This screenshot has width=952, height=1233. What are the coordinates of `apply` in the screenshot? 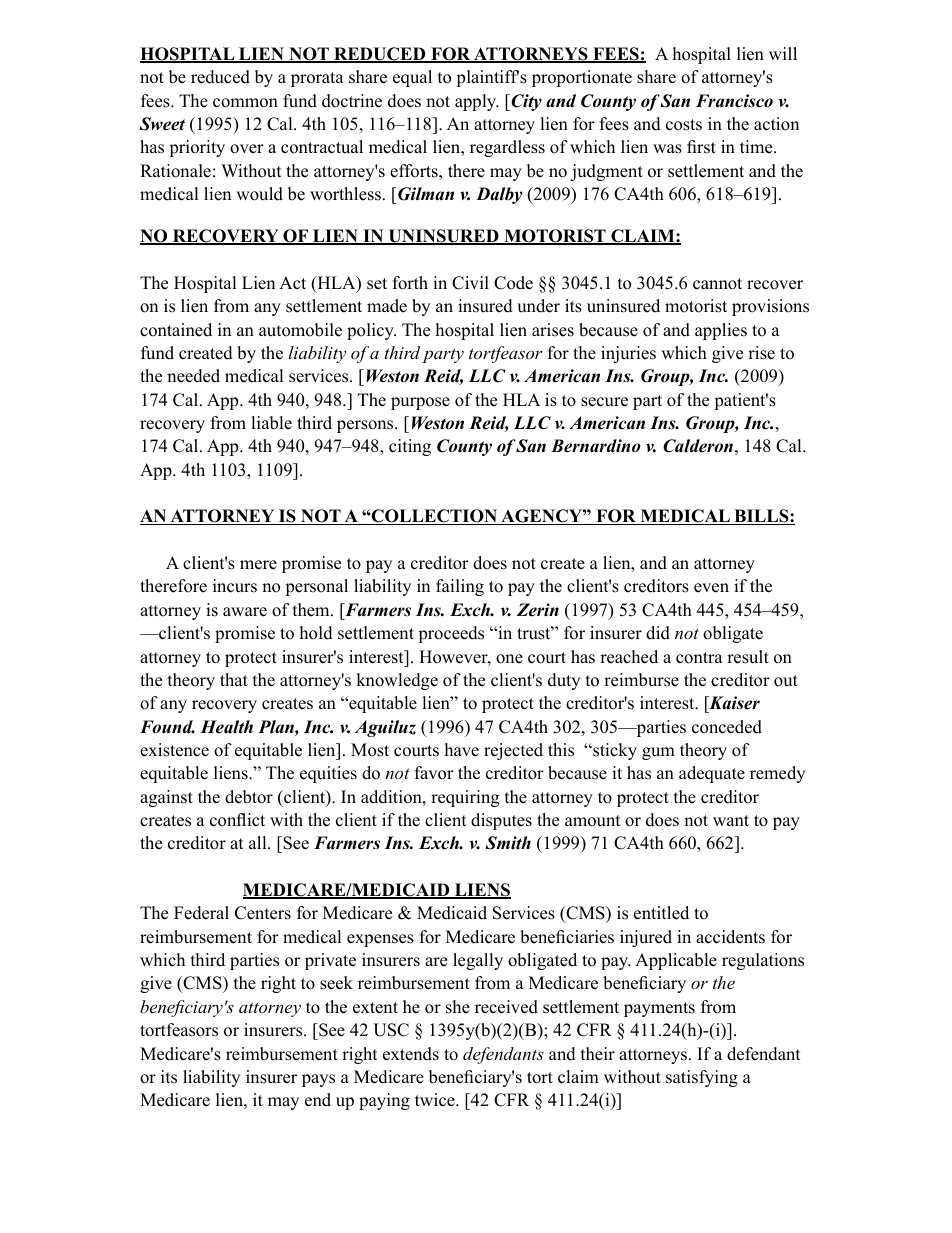 It's located at (477, 102).
